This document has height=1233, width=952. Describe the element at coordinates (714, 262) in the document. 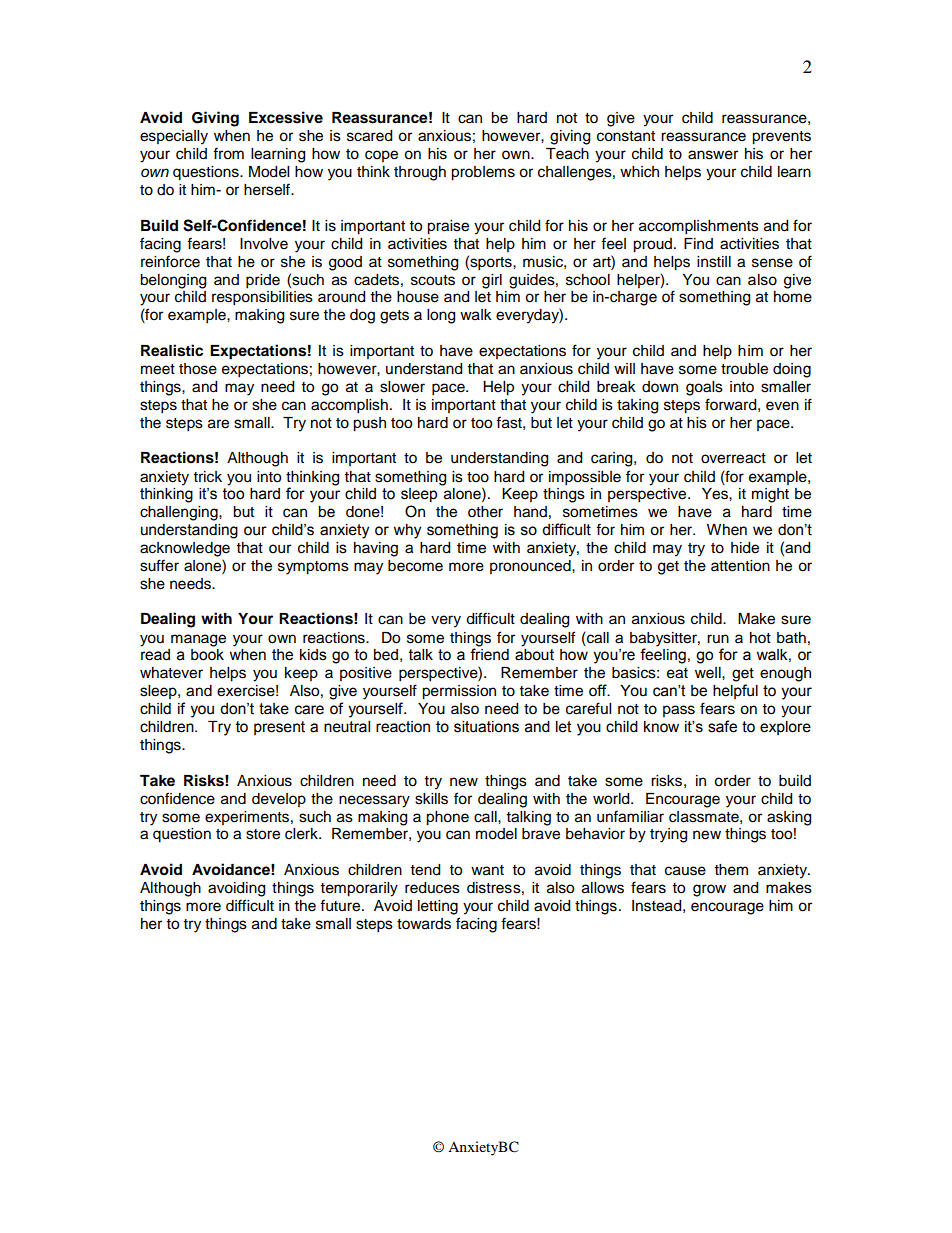

I see `instill` at that location.
